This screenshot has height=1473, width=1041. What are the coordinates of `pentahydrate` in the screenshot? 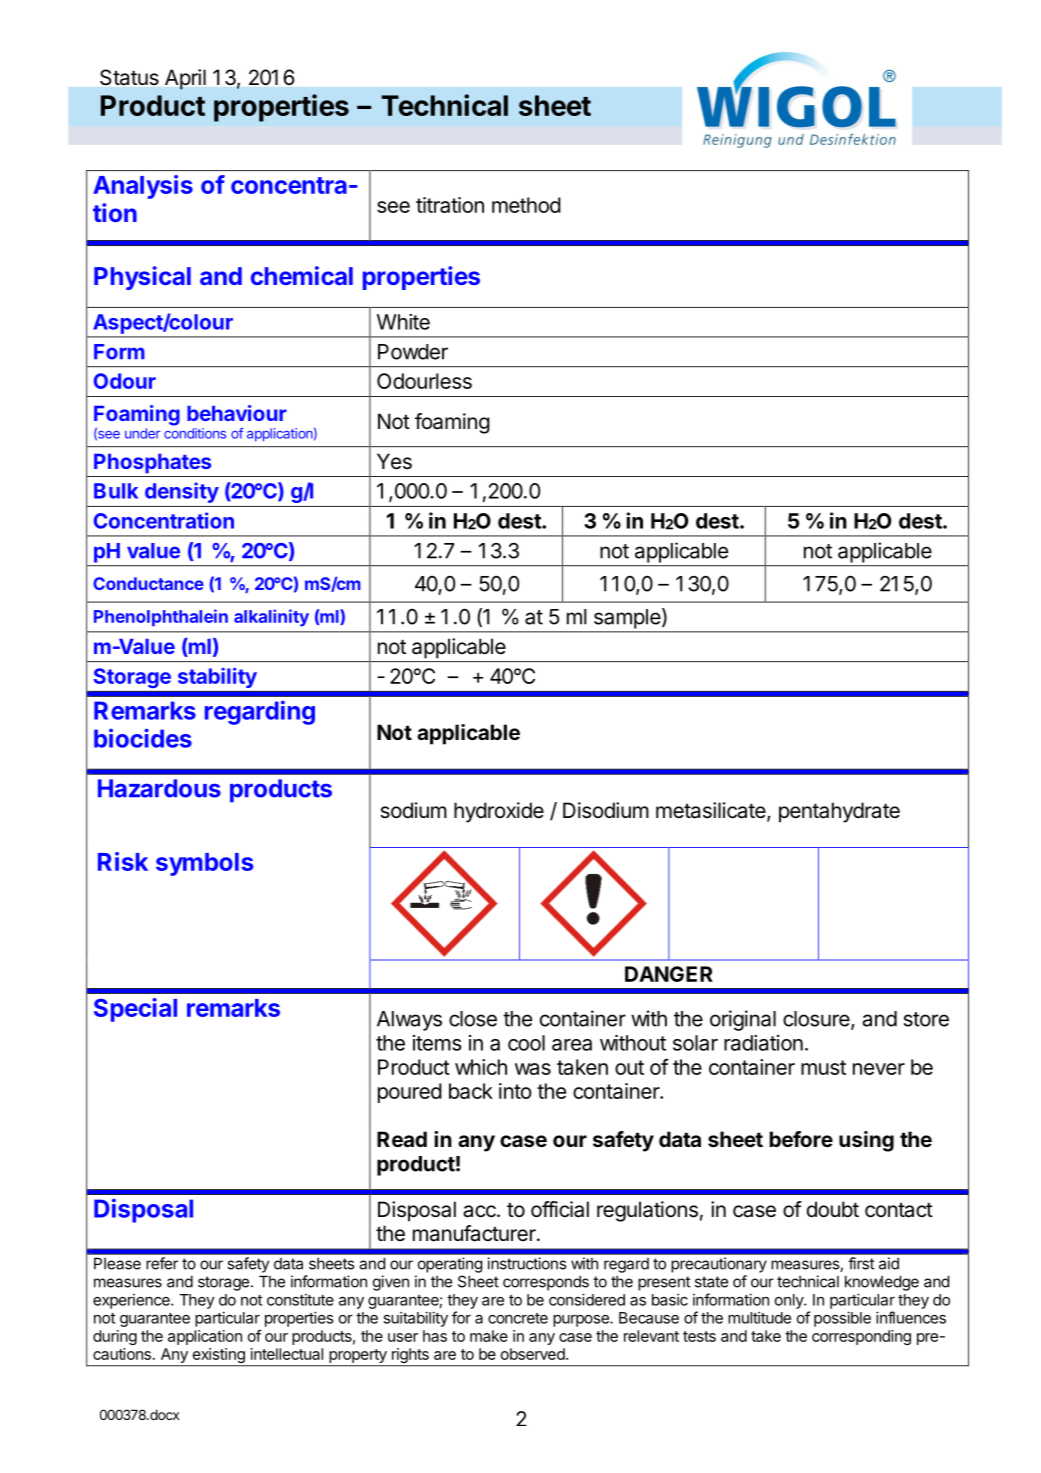 It's located at (839, 812).
